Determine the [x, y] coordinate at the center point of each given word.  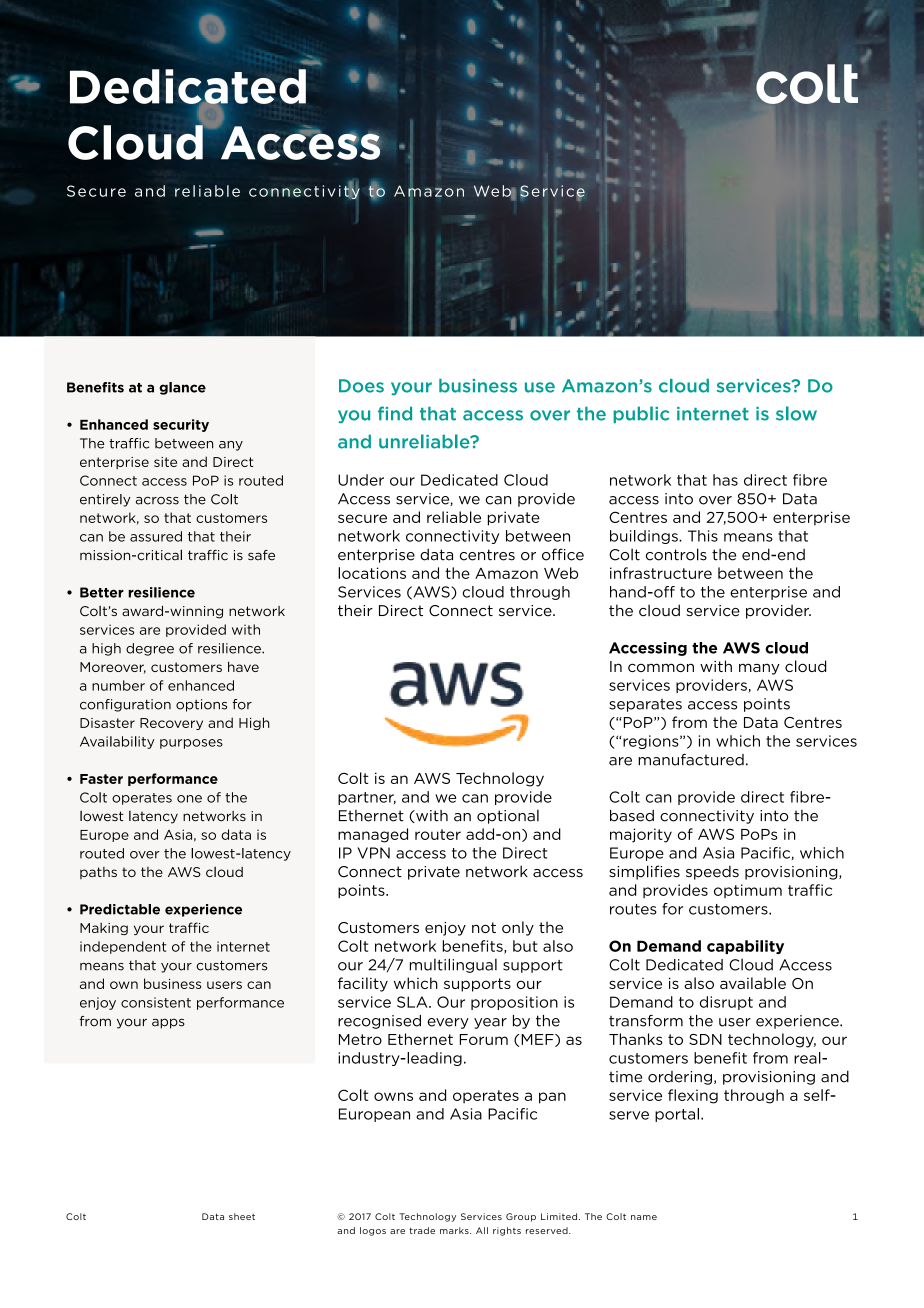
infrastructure [661, 573]
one [189, 799]
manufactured [691, 759]
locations [372, 573]
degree [150, 649]
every [448, 1023]
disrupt [726, 1003]
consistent [156, 1002]
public [641, 414]
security [181, 425]
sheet [242, 1216]
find [395, 413]
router [438, 834]
